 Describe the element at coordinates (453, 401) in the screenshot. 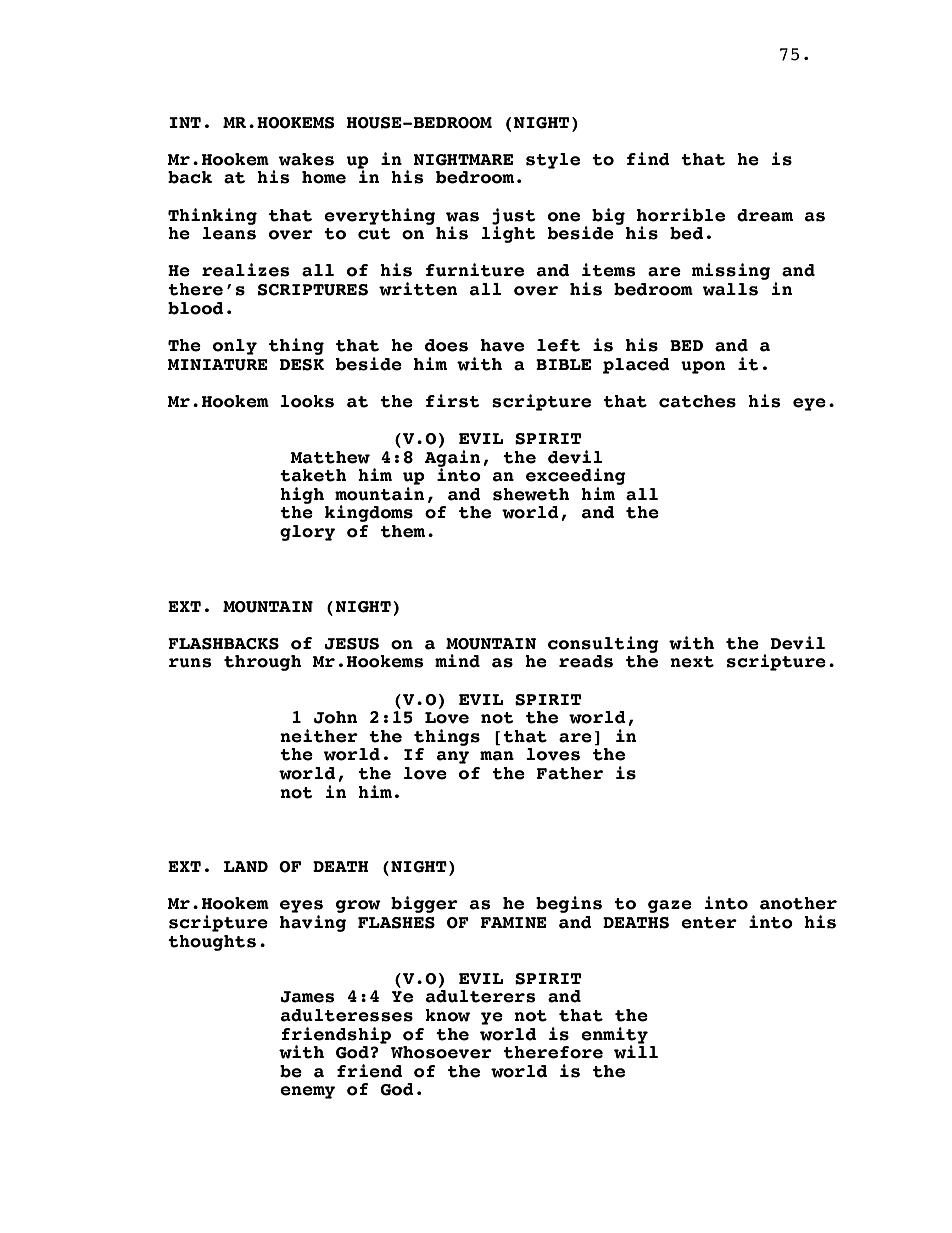

I see `first` at that location.
